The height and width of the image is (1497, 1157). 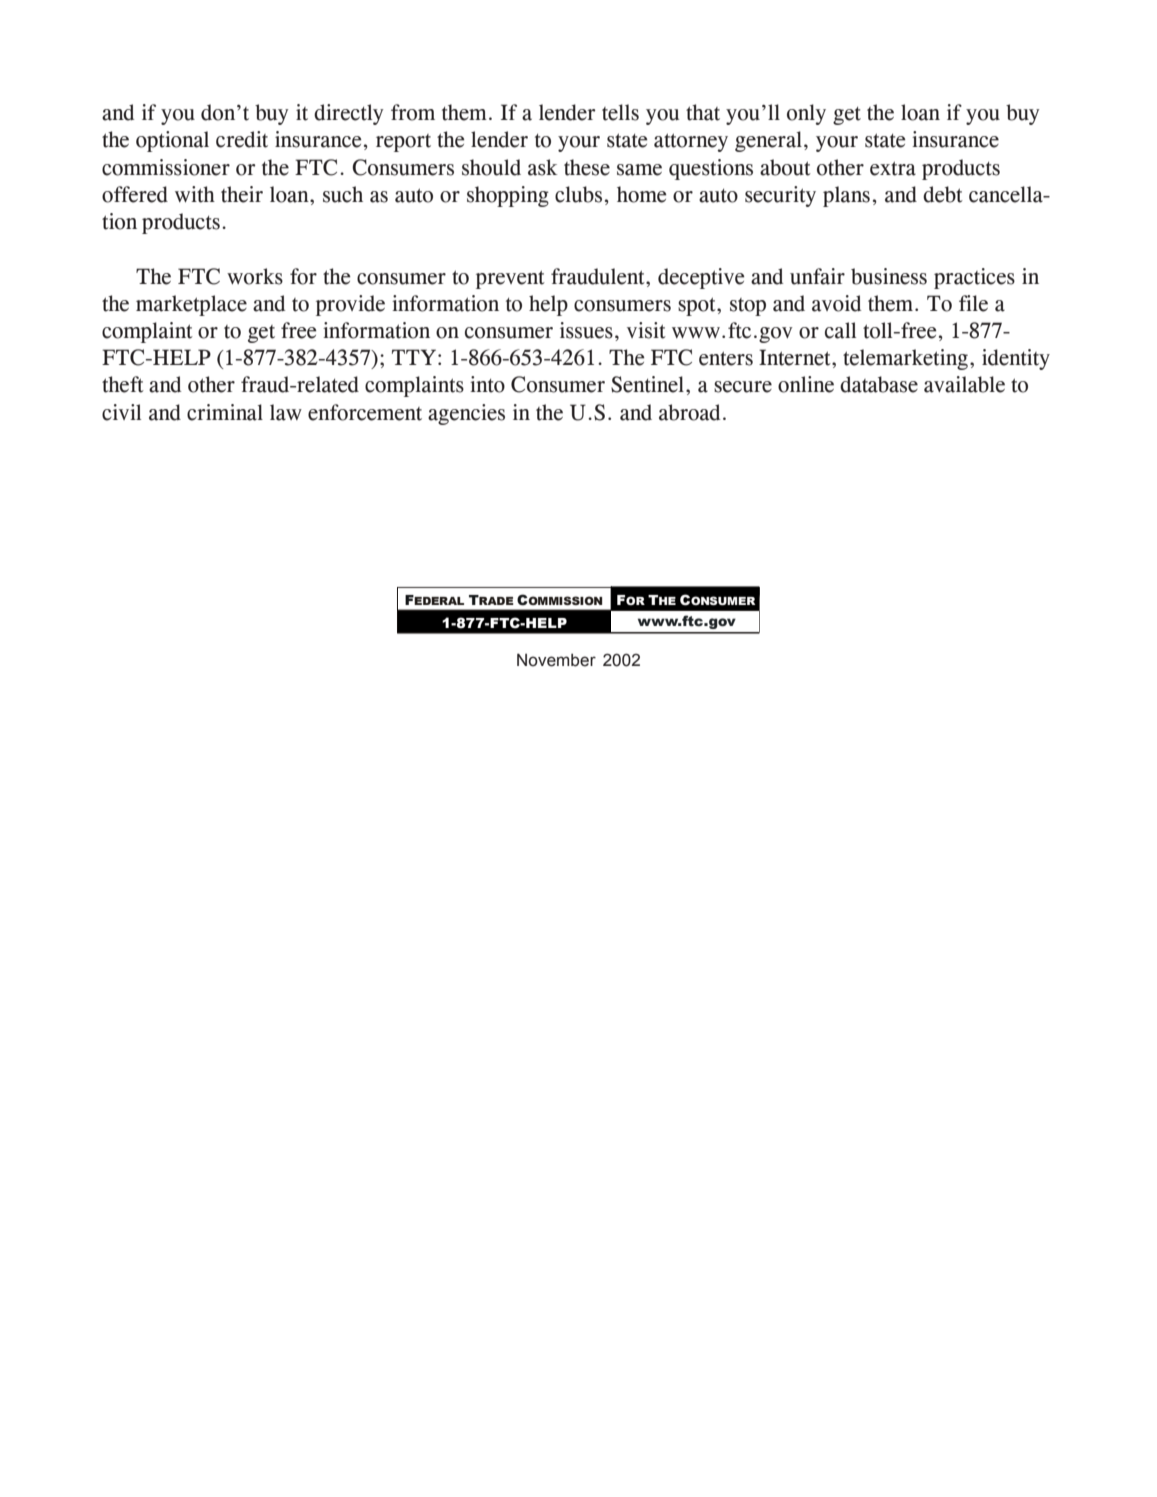 What do you see at coordinates (689, 412) in the image?
I see `abroad` at bounding box center [689, 412].
